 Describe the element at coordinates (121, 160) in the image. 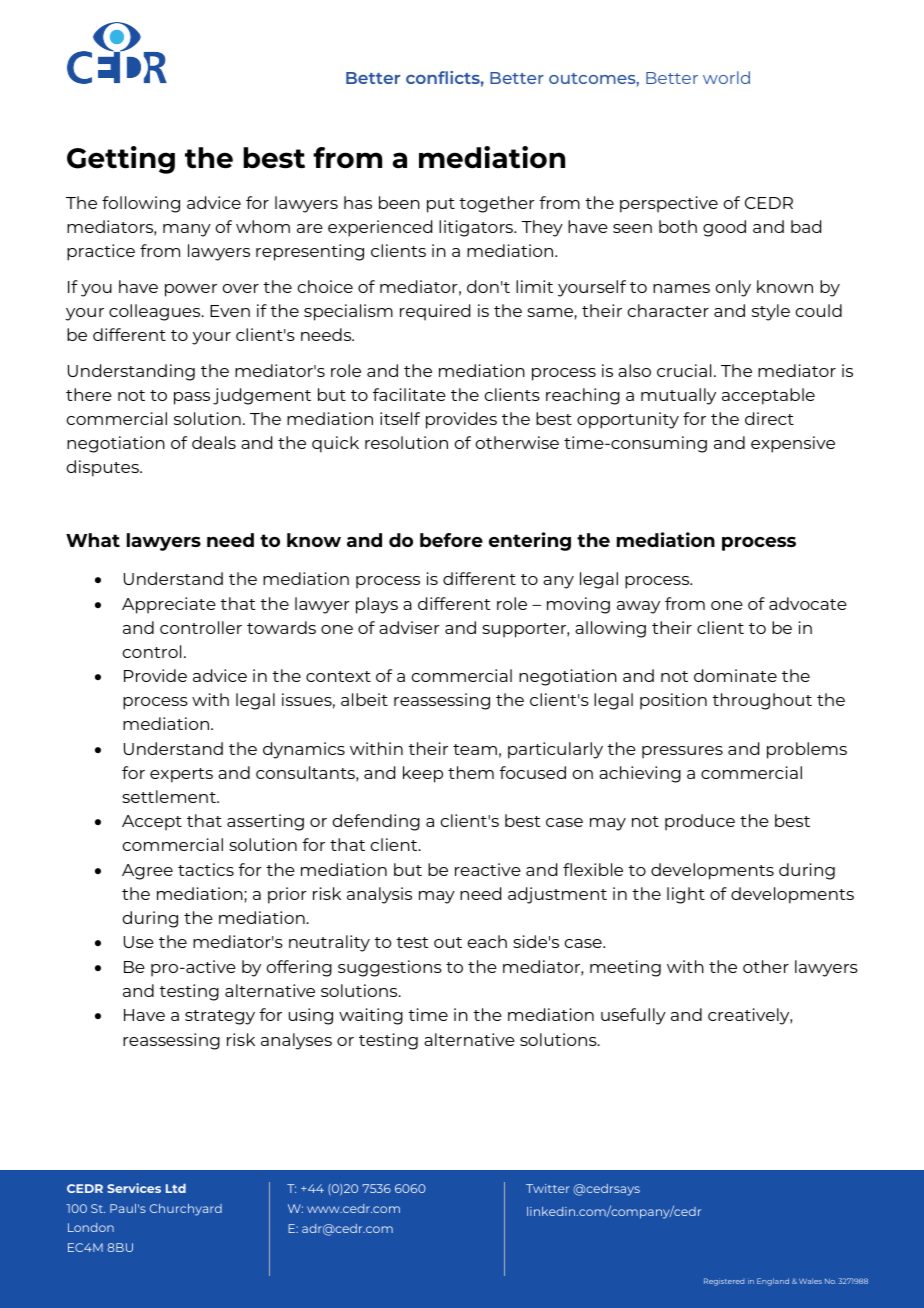

I see `Getting` at that location.
